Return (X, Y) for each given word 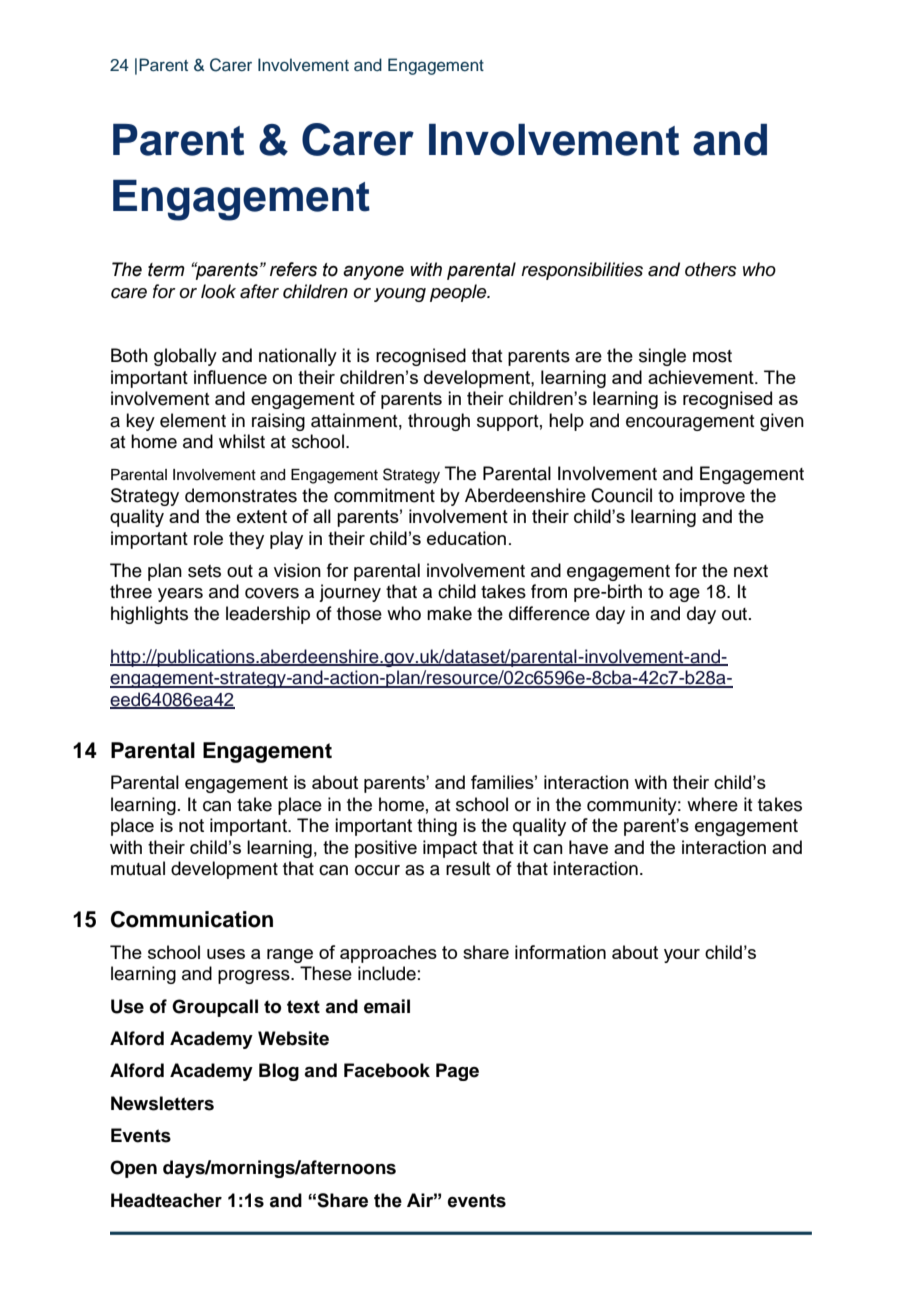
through (439, 422)
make (449, 613)
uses (226, 954)
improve (712, 497)
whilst (242, 441)
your (682, 956)
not (191, 825)
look (218, 291)
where (712, 804)
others (711, 269)
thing (437, 827)
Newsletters (162, 1103)
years (180, 595)
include (387, 973)
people (459, 293)
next (751, 571)
